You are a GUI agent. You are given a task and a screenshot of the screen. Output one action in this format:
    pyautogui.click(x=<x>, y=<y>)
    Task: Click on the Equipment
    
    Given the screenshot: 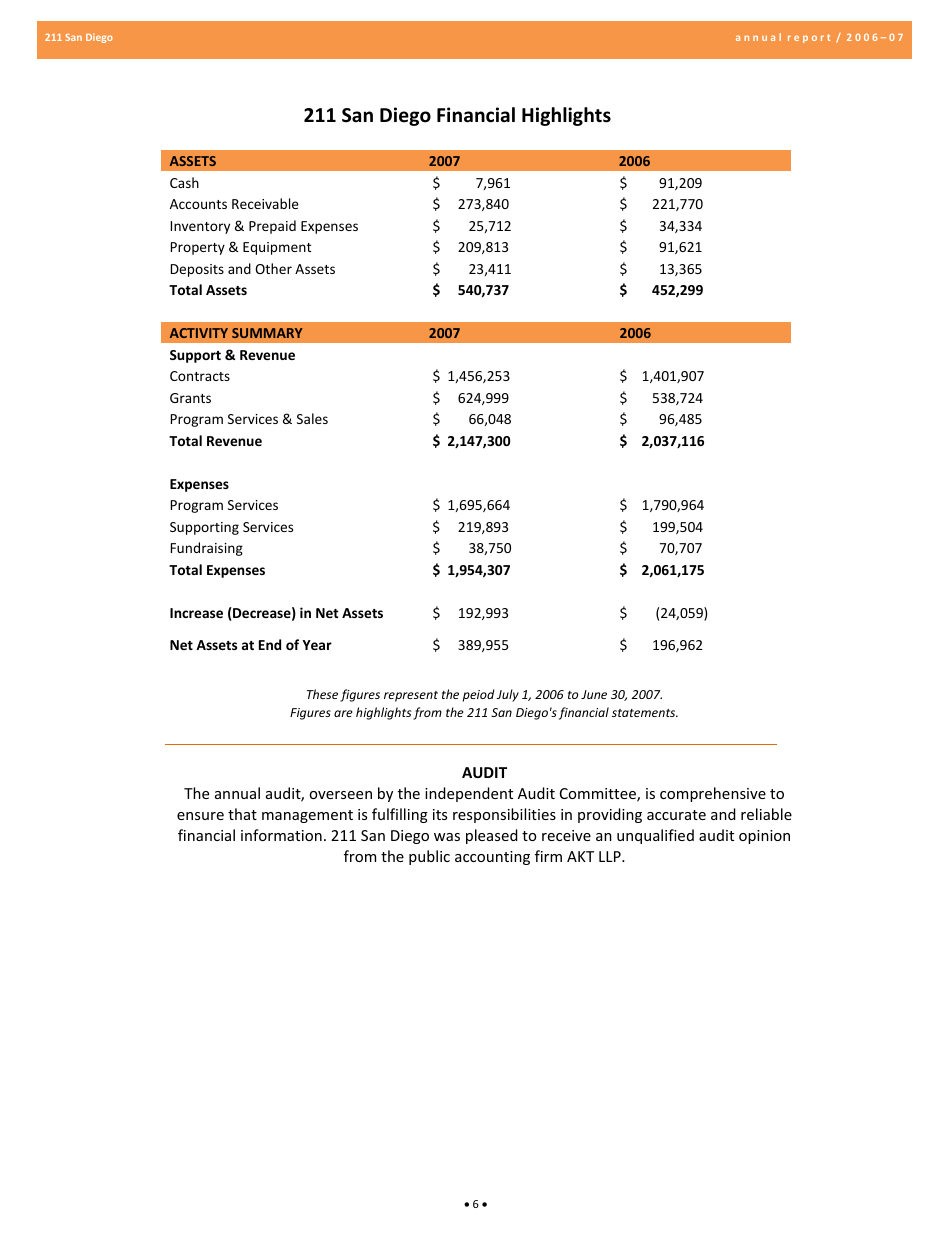 What is the action you would take?
    pyautogui.click(x=277, y=248)
